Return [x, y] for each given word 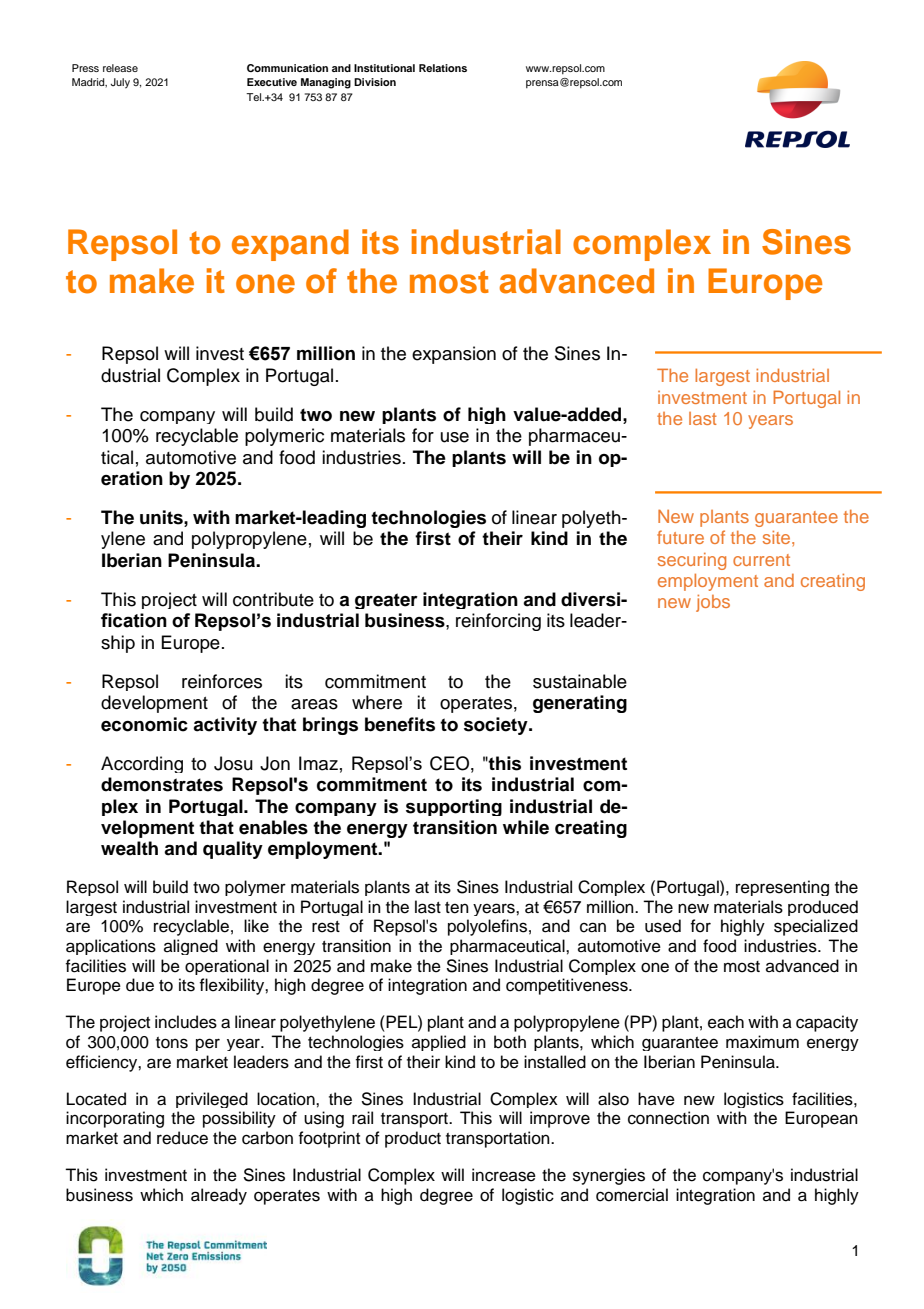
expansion [454, 355]
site [778, 537]
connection [668, 1118]
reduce [182, 1138]
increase [504, 1175]
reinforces [222, 681]
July [120, 83]
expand [290, 245]
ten [457, 908]
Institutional [384, 68]
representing [782, 888]
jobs [713, 603]
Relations [443, 68]
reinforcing [498, 622]
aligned [191, 947]
